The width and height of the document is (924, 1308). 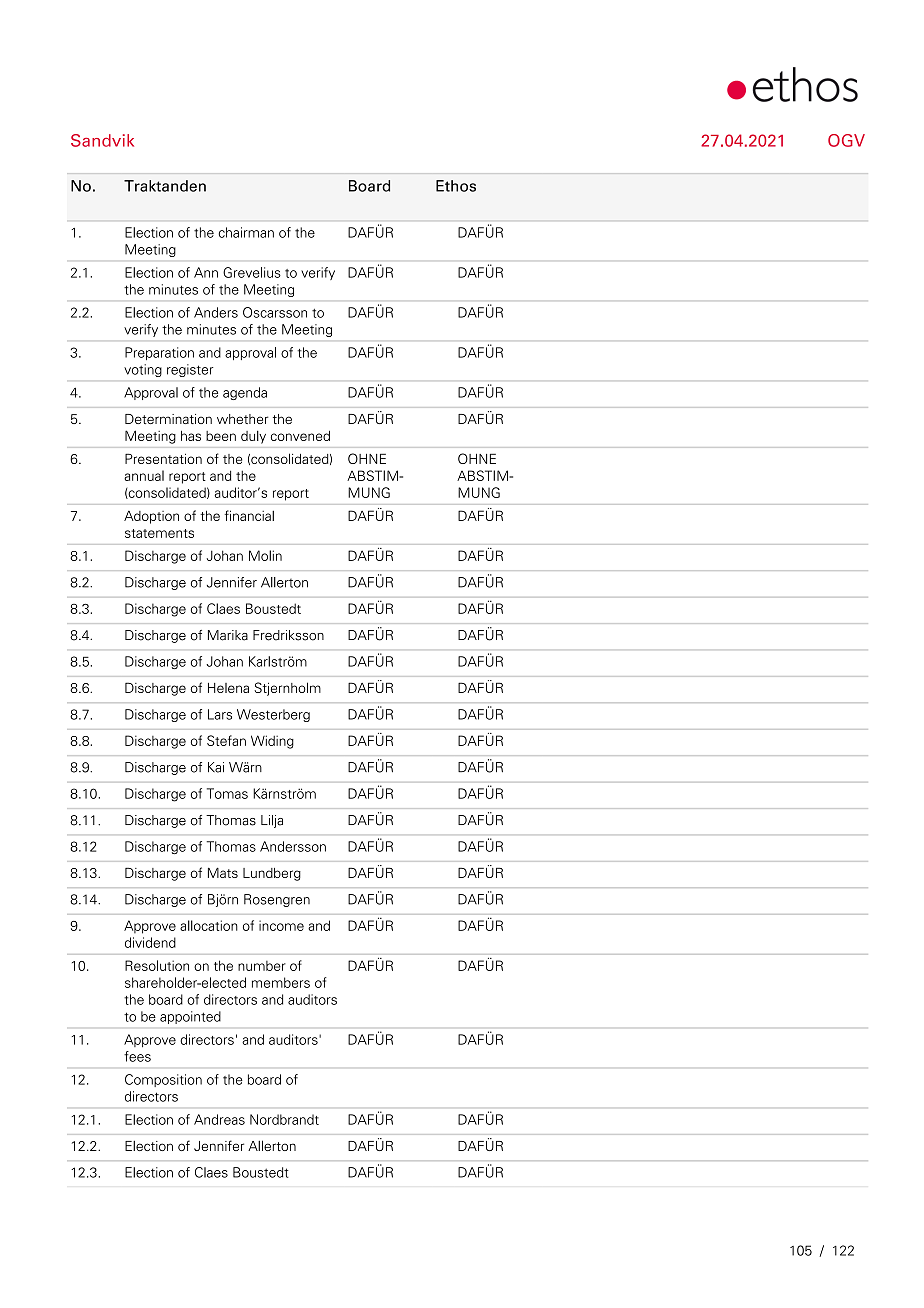 I want to click on voting, so click(x=143, y=370).
